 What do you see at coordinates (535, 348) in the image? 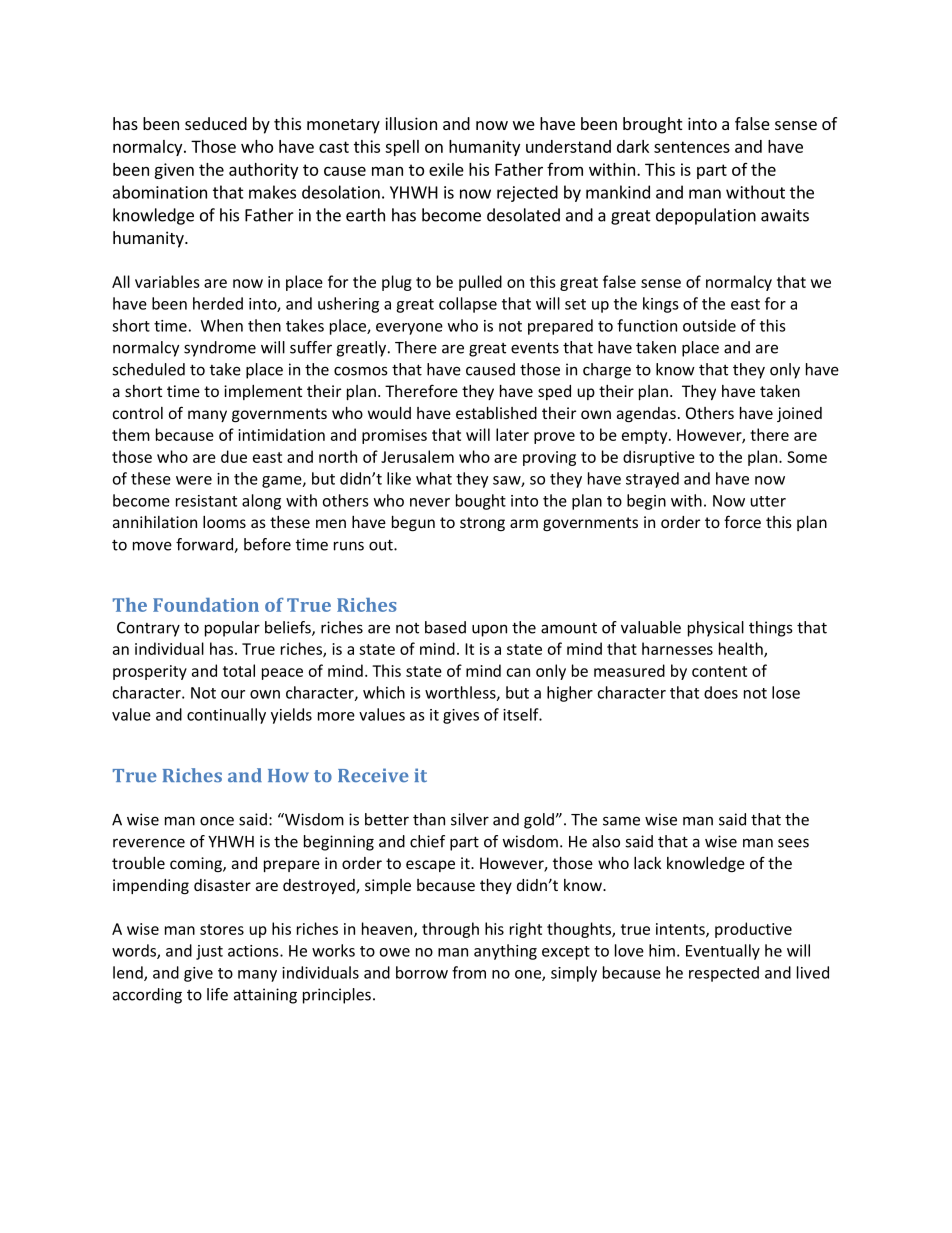
I see `events` at bounding box center [535, 348].
